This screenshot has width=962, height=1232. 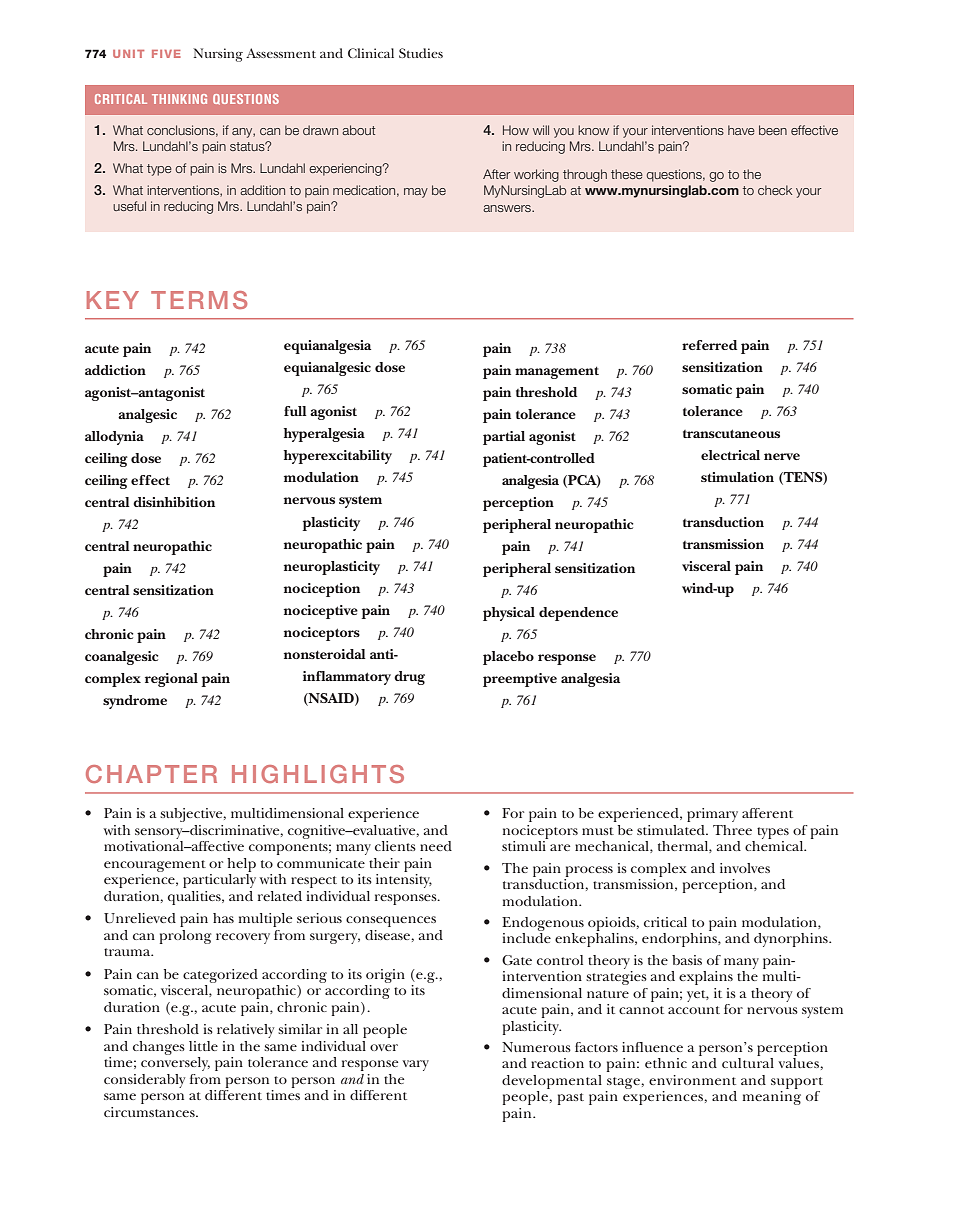 I want to click on vary, so click(x=415, y=1065).
